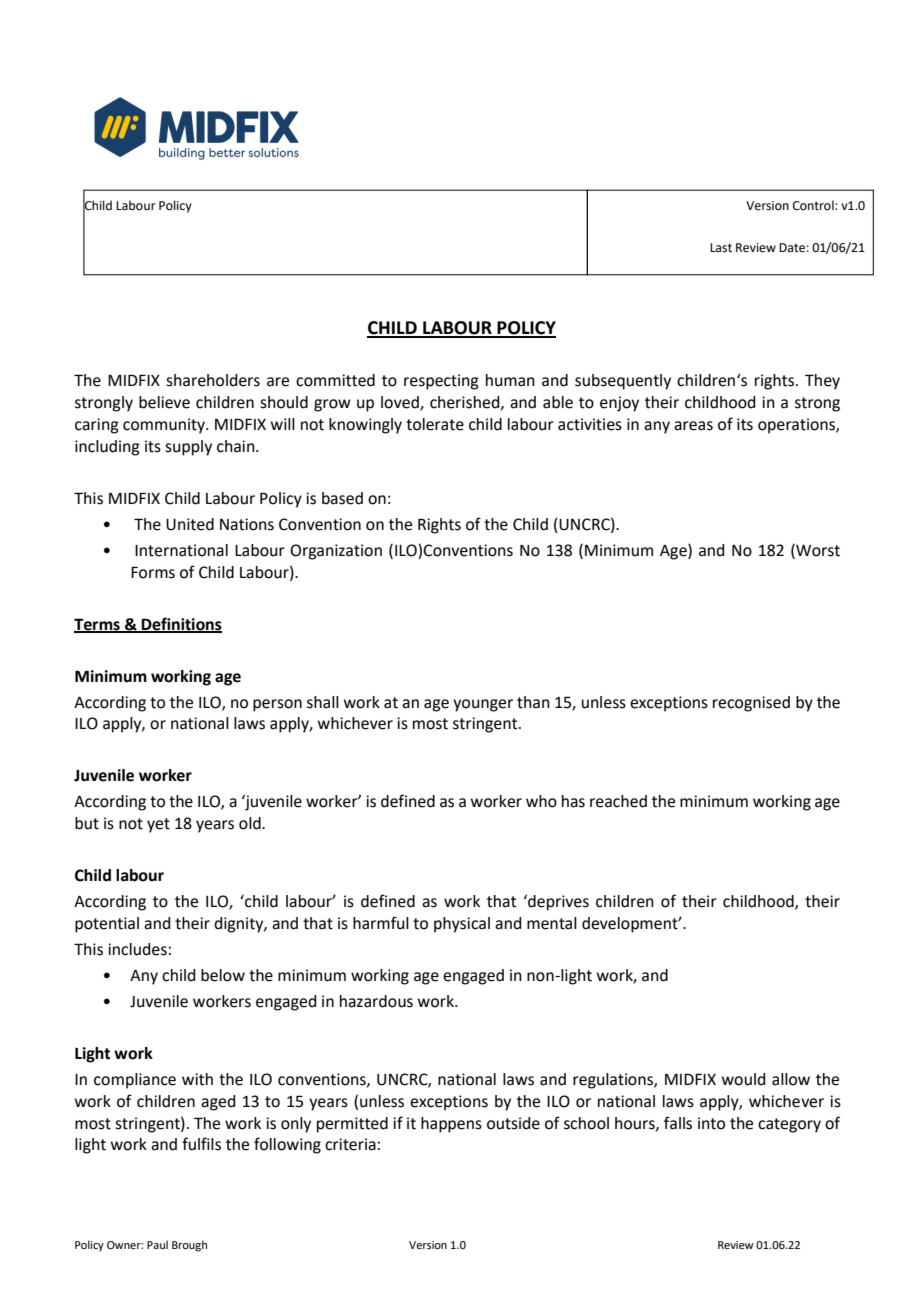 The height and width of the document is (1308, 924). I want to click on Paul, so click(157, 1244).
